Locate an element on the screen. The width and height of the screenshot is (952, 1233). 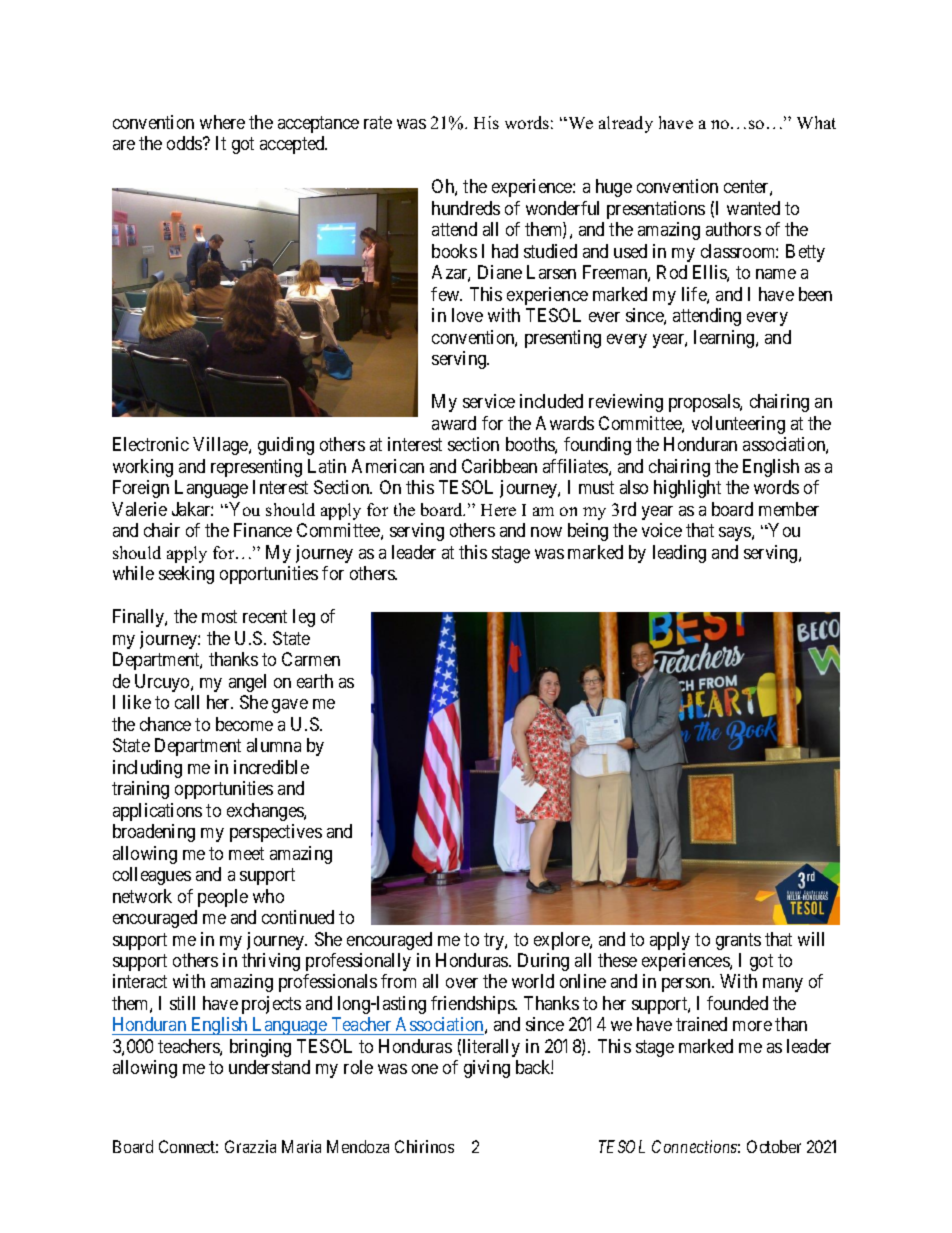
understand is located at coordinates (269, 1067).
